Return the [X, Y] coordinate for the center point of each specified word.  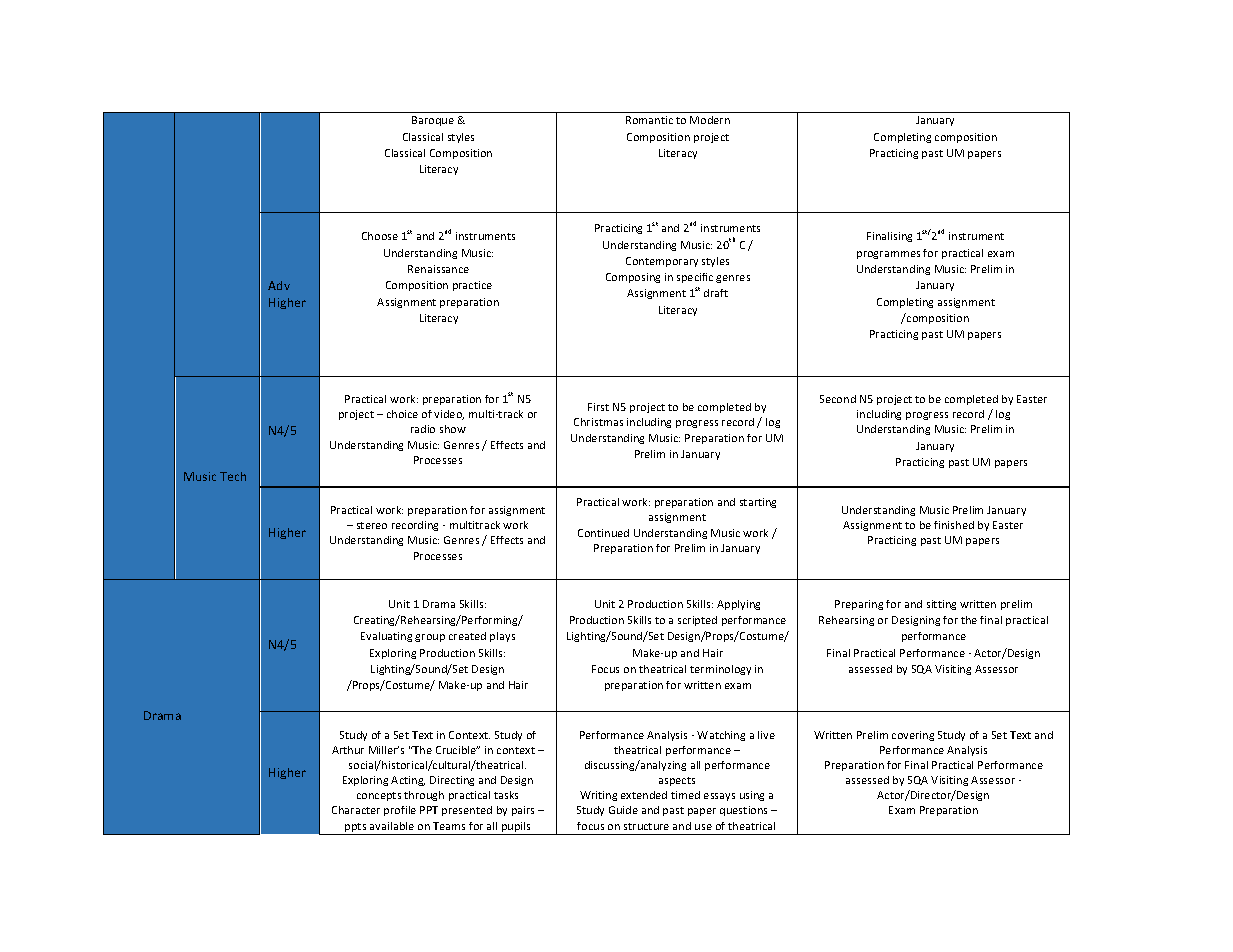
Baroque [433, 121]
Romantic [649, 120]
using [752, 796]
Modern [710, 120]
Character [356, 810]
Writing [598, 796]
